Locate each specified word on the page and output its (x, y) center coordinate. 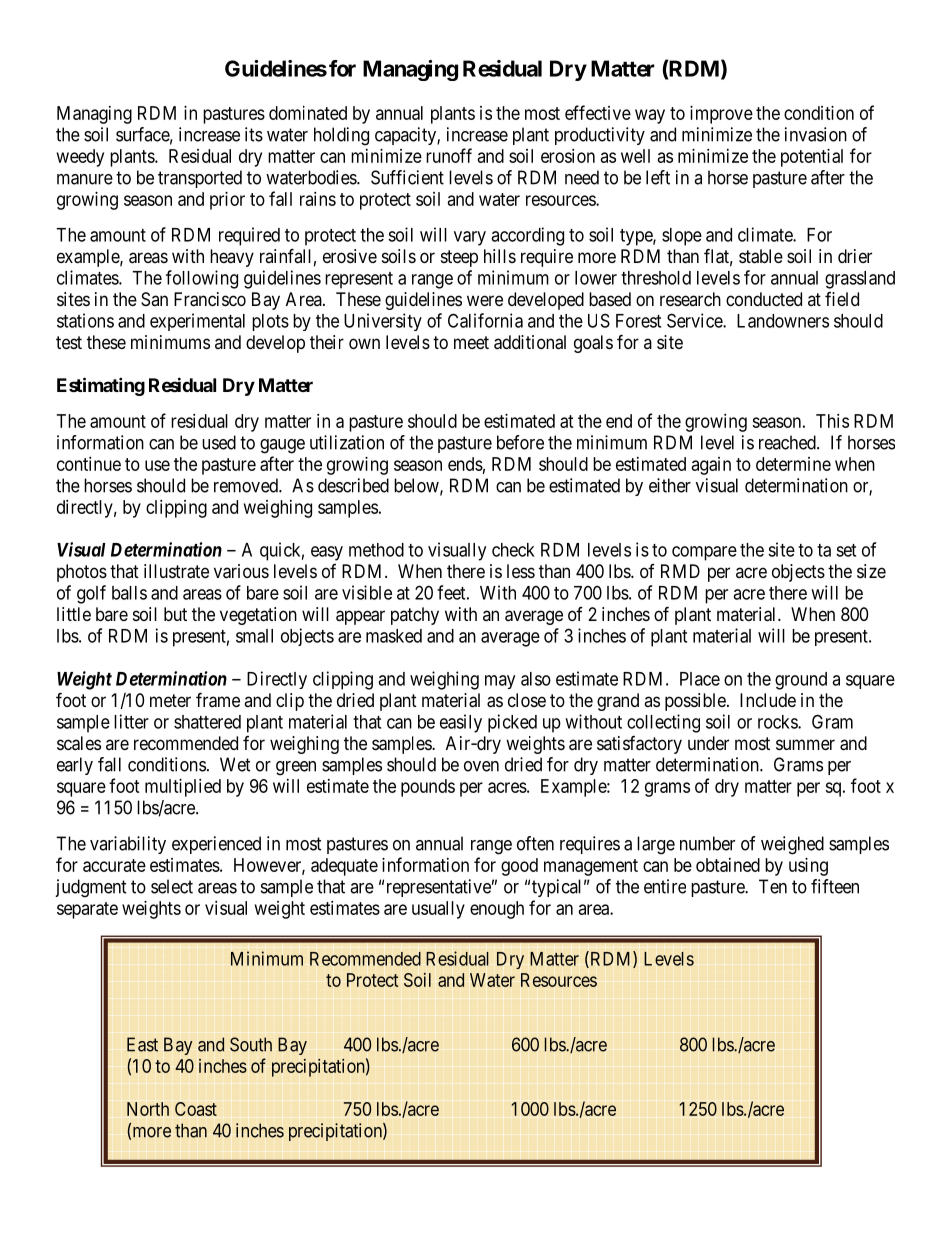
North (148, 1109)
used (219, 442)
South (251, 1044)
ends (465, 464)
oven (481, 766)
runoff (449, 155)
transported (200, 179)
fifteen (835, 886)
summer (805, 744)
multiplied (183, 788)
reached (788, 442)
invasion (816, 134)
